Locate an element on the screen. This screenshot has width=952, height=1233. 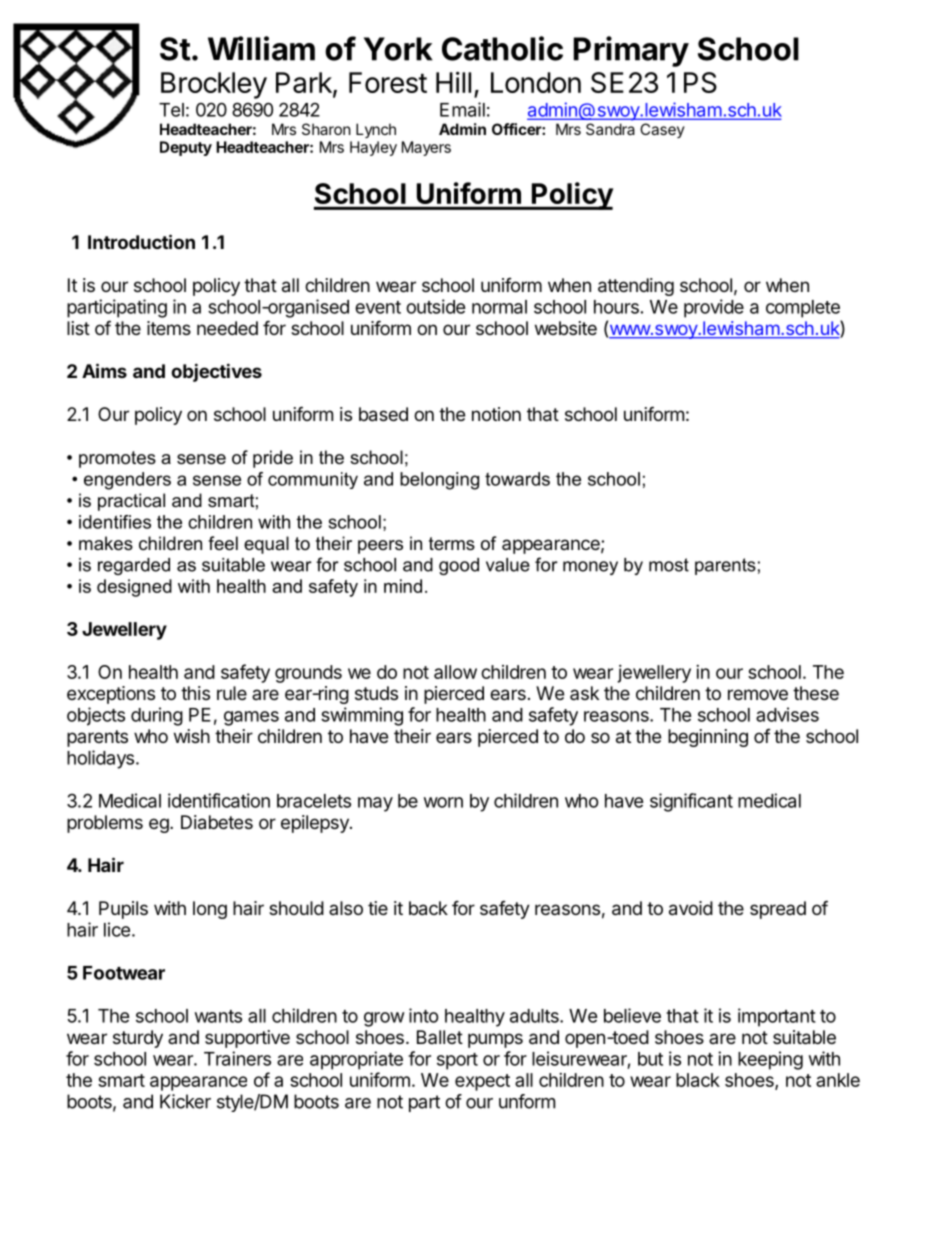
worn is located at coordinates (443, 802).
